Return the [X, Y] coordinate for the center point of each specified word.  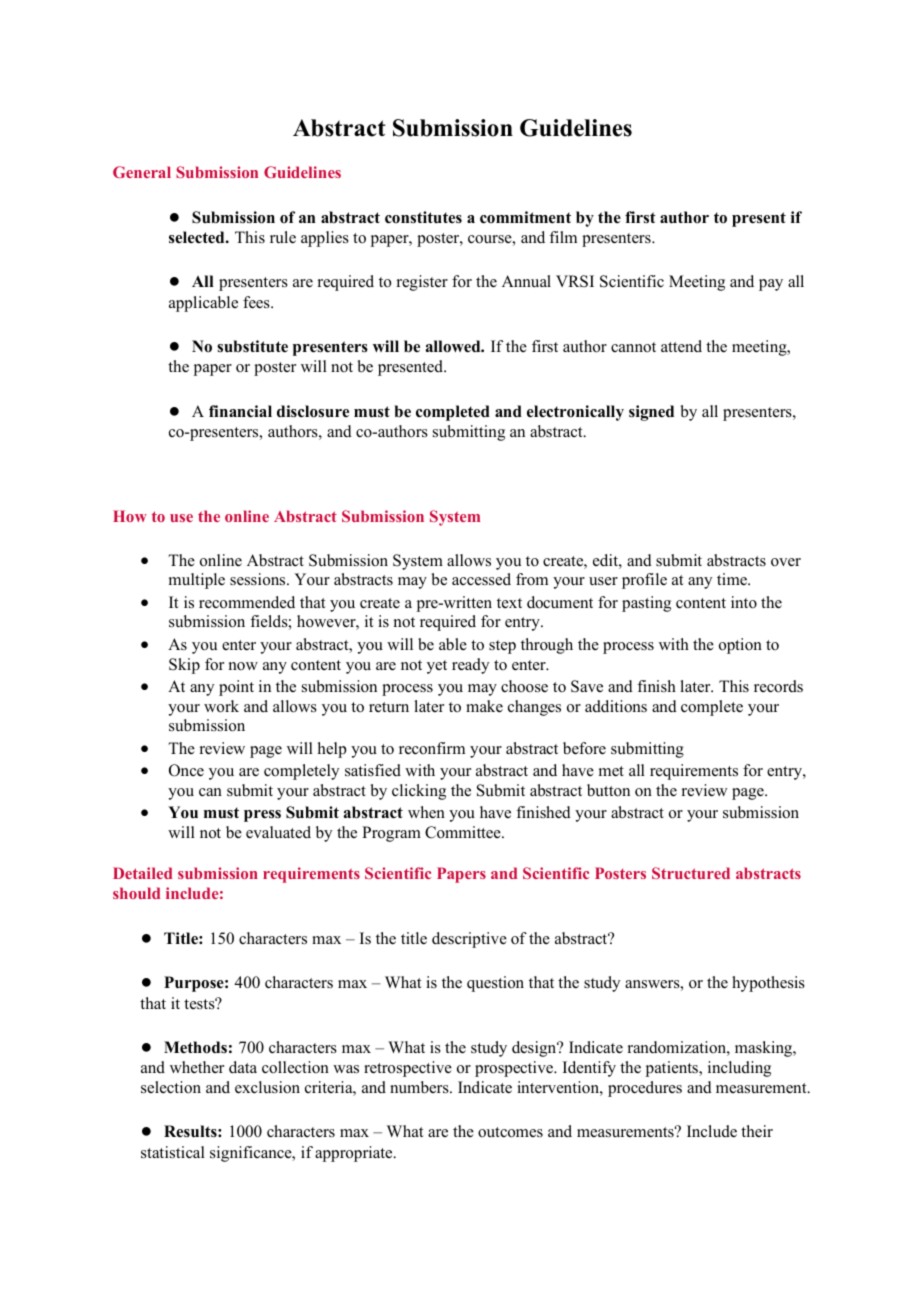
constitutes [423, 217]
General [142, 172]
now [243, 666]
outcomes [510, 1132]
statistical [173, 1152]
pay [771, 285]
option [740, 646]
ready [470, 666]
